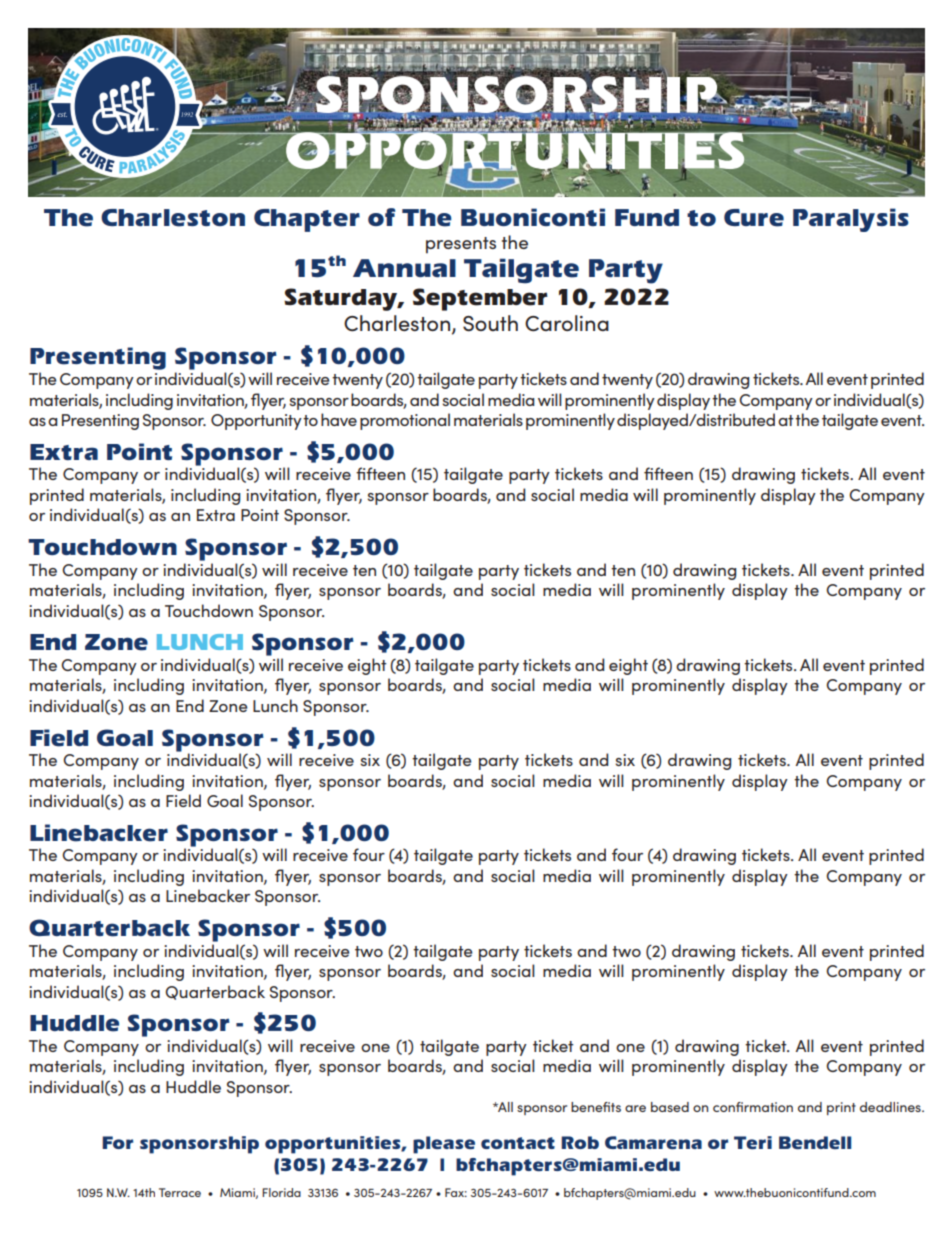 The image size is (952, 1233). What do you see at coordinates (405, 421) in the screenshot?
I see `promotional` at bounding box center [405, 421].
